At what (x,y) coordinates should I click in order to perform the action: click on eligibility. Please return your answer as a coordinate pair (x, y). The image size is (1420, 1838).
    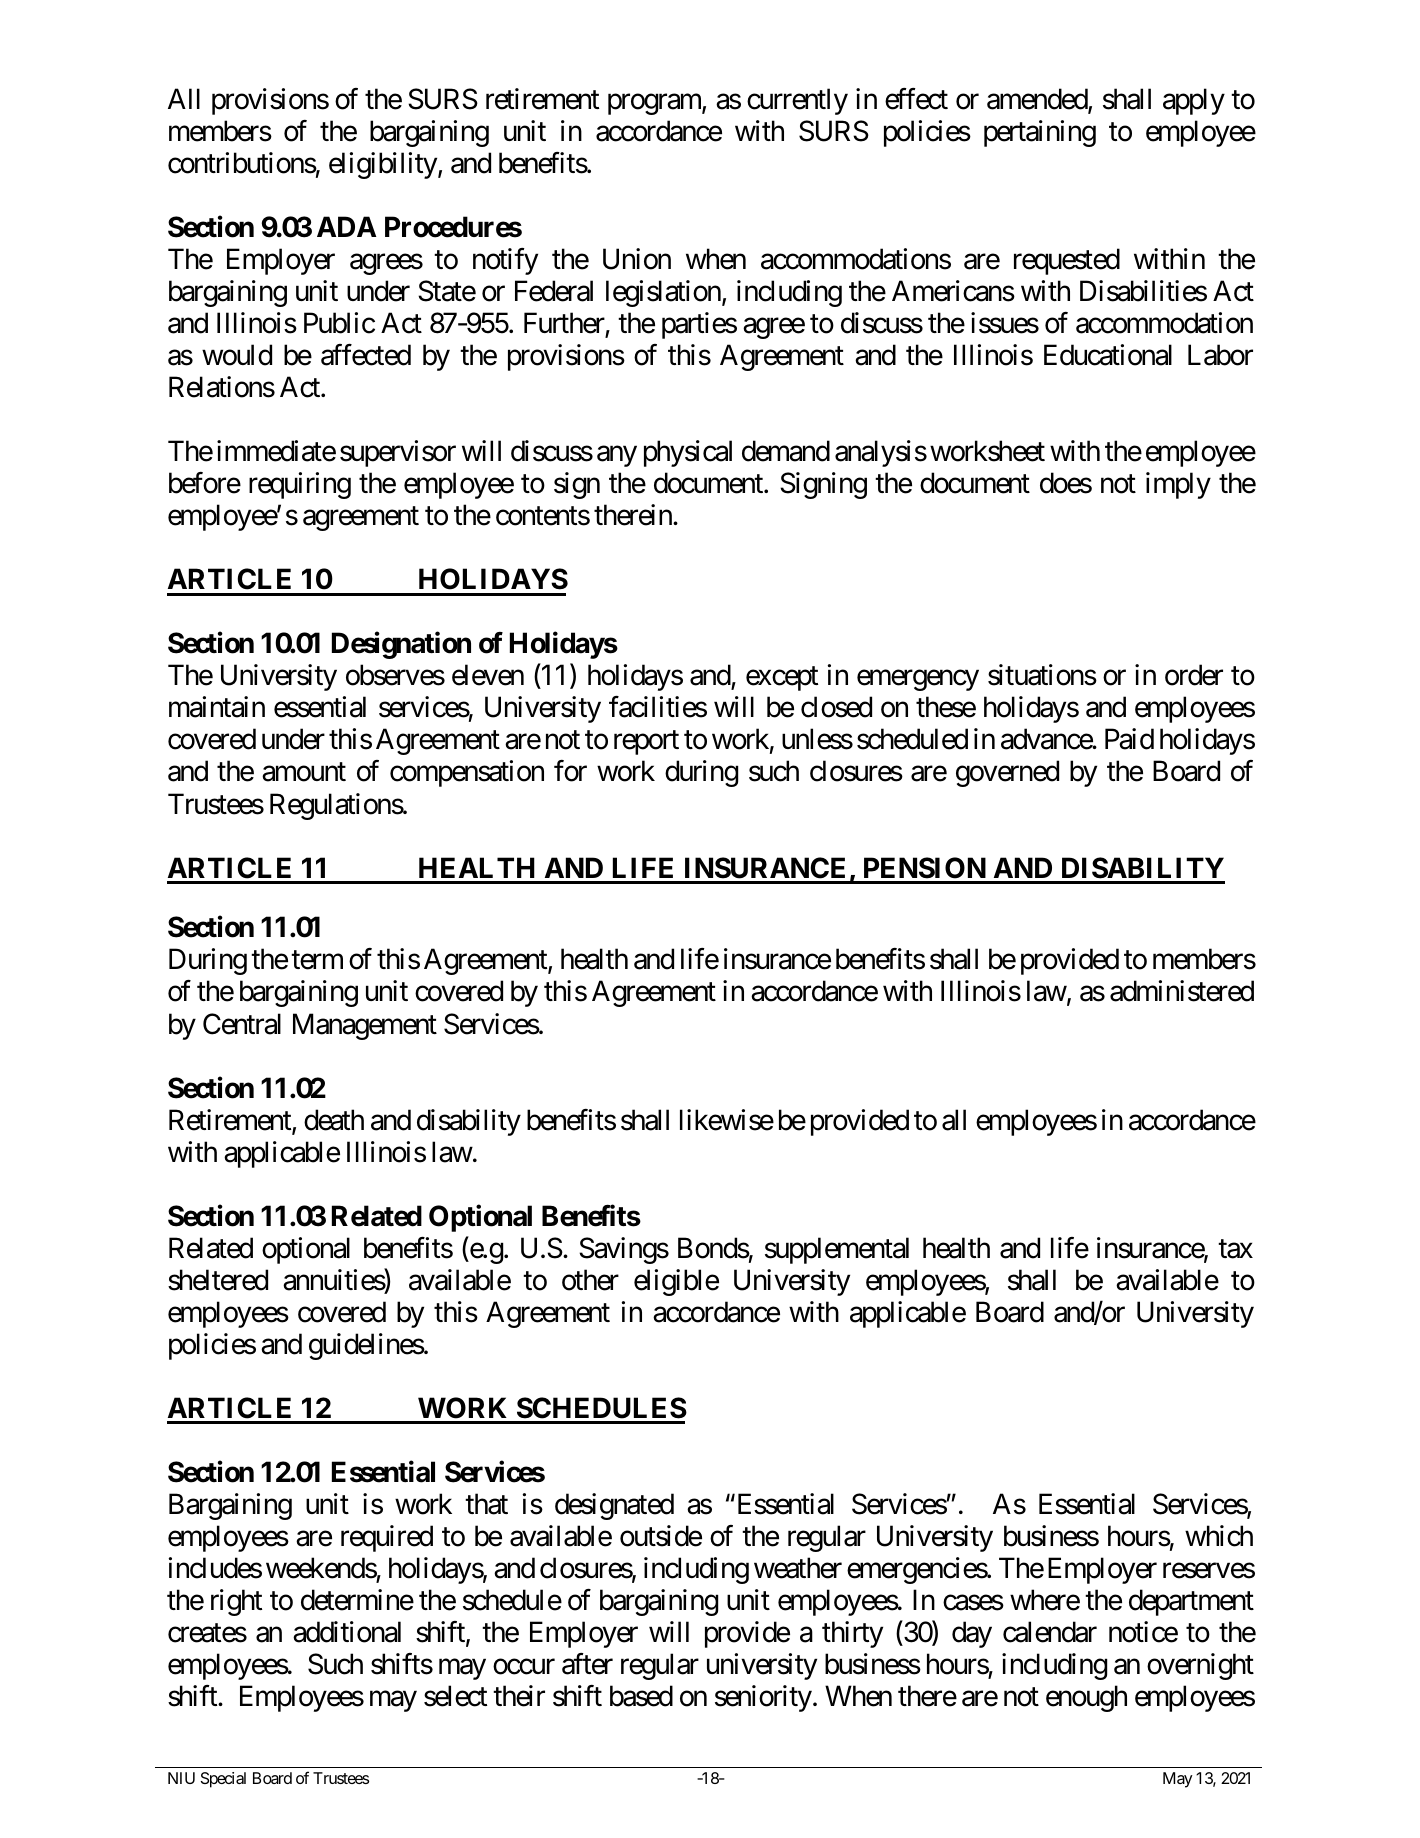
    Looking at the image, I should click on (383, 165).
